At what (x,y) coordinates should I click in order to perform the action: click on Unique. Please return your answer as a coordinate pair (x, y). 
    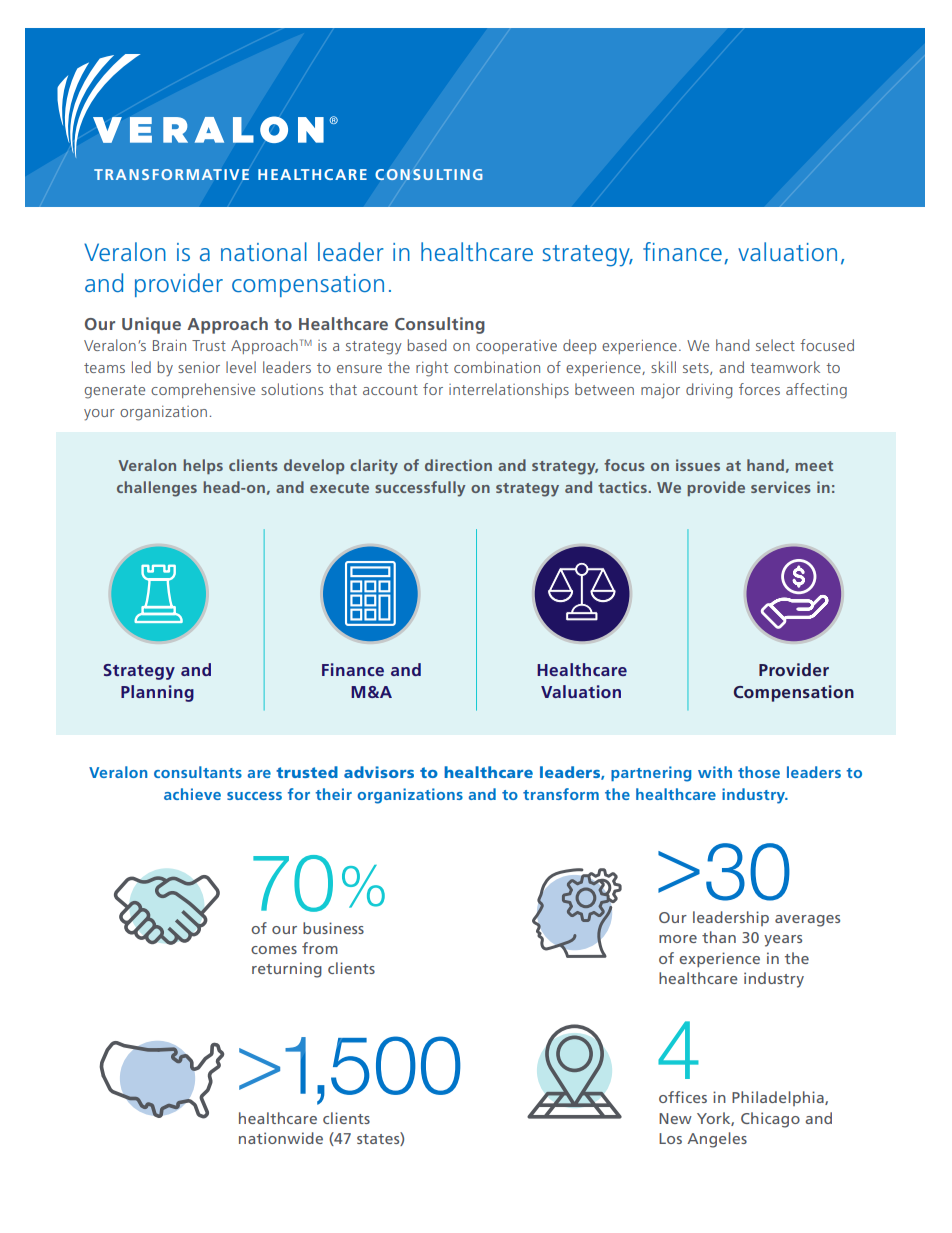
    Looking at the image, I should click on (151, 325).
